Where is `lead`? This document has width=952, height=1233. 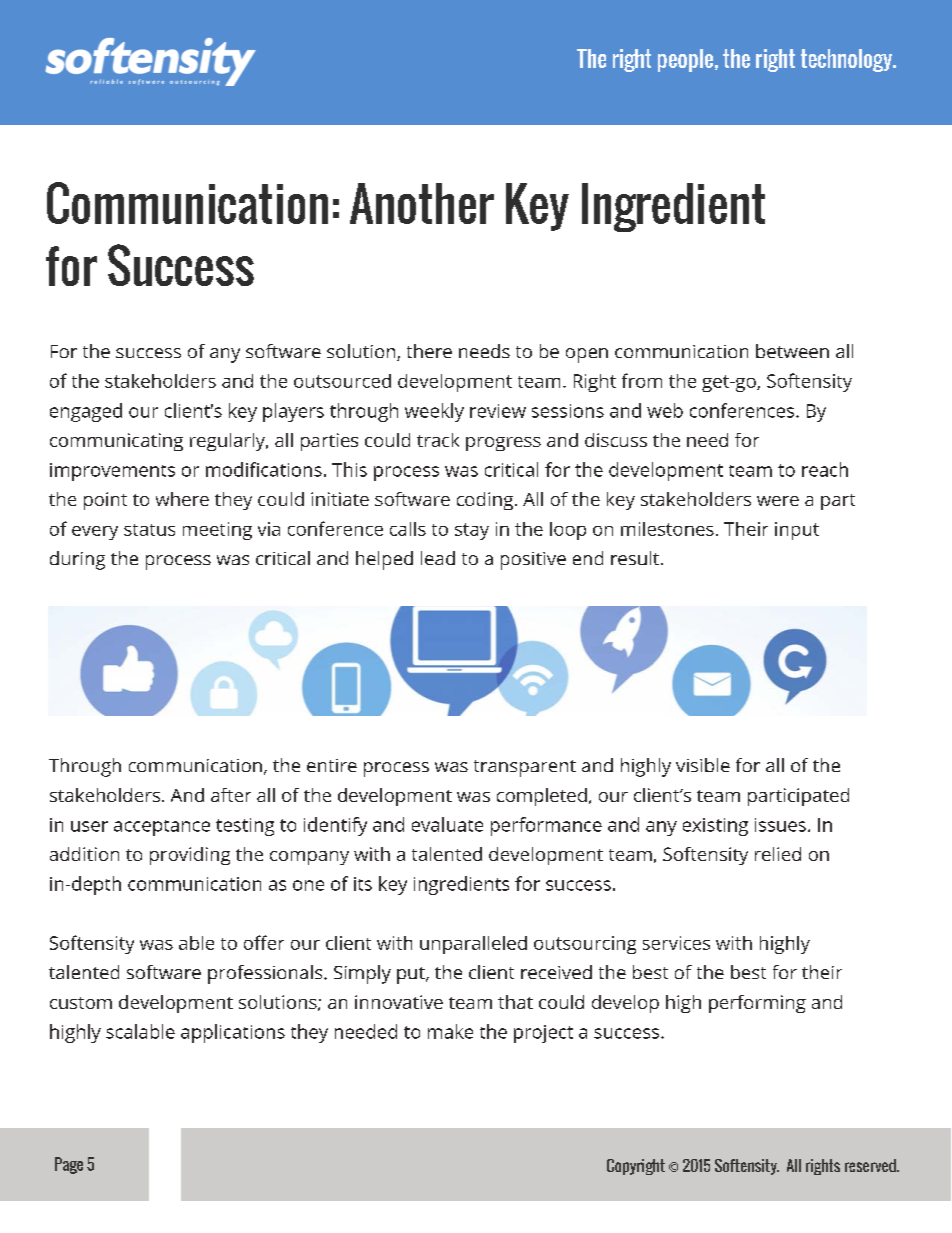
lead is located at coordinates (438, 558).
